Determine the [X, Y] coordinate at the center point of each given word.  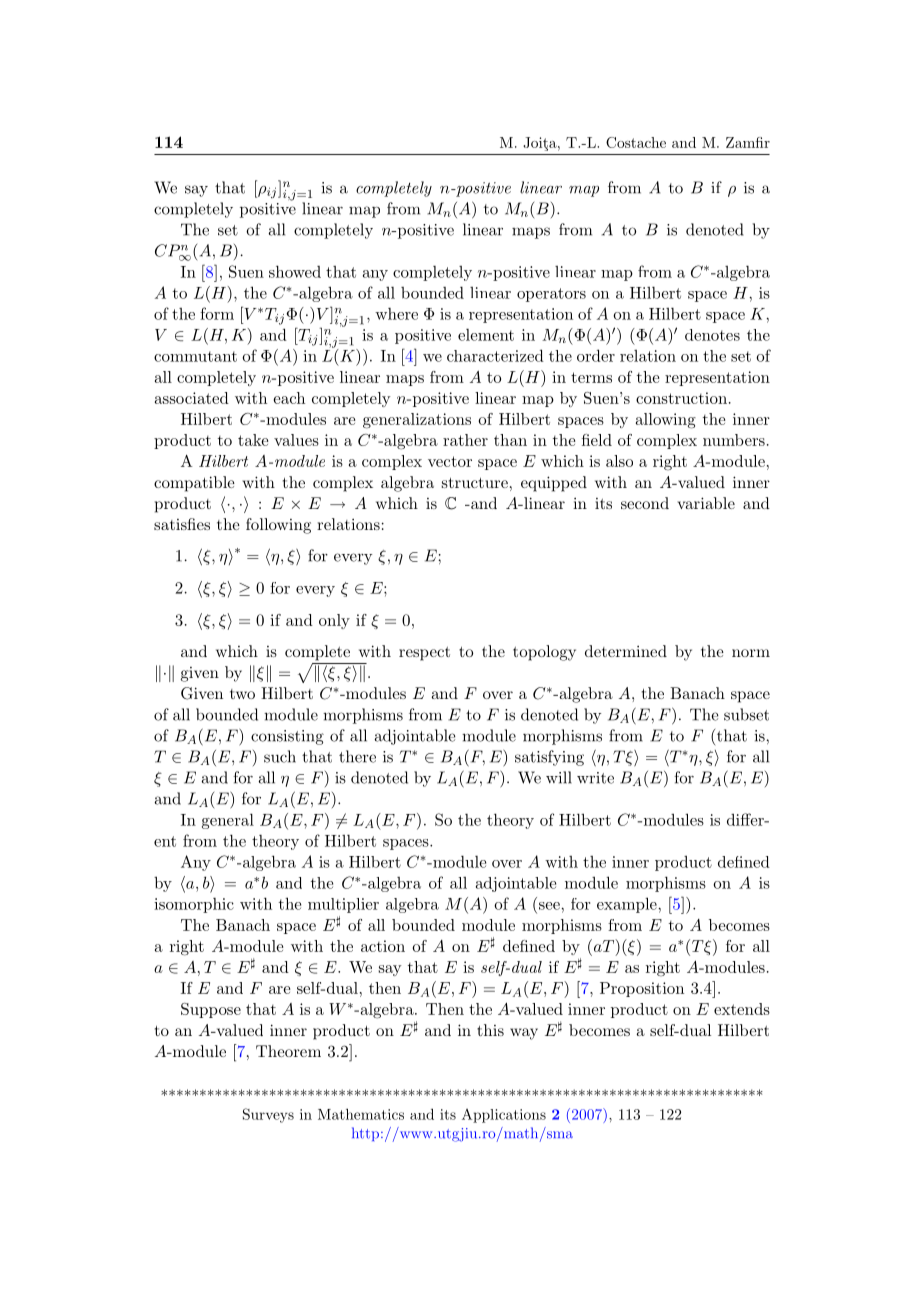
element [486, 335]
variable [706, 503]
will [559, 777]
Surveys [268, 1115]
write [595, 778]
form [217, 313]
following [278, 526]
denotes [712, 335]
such [280, 756]
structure [475, 482]
